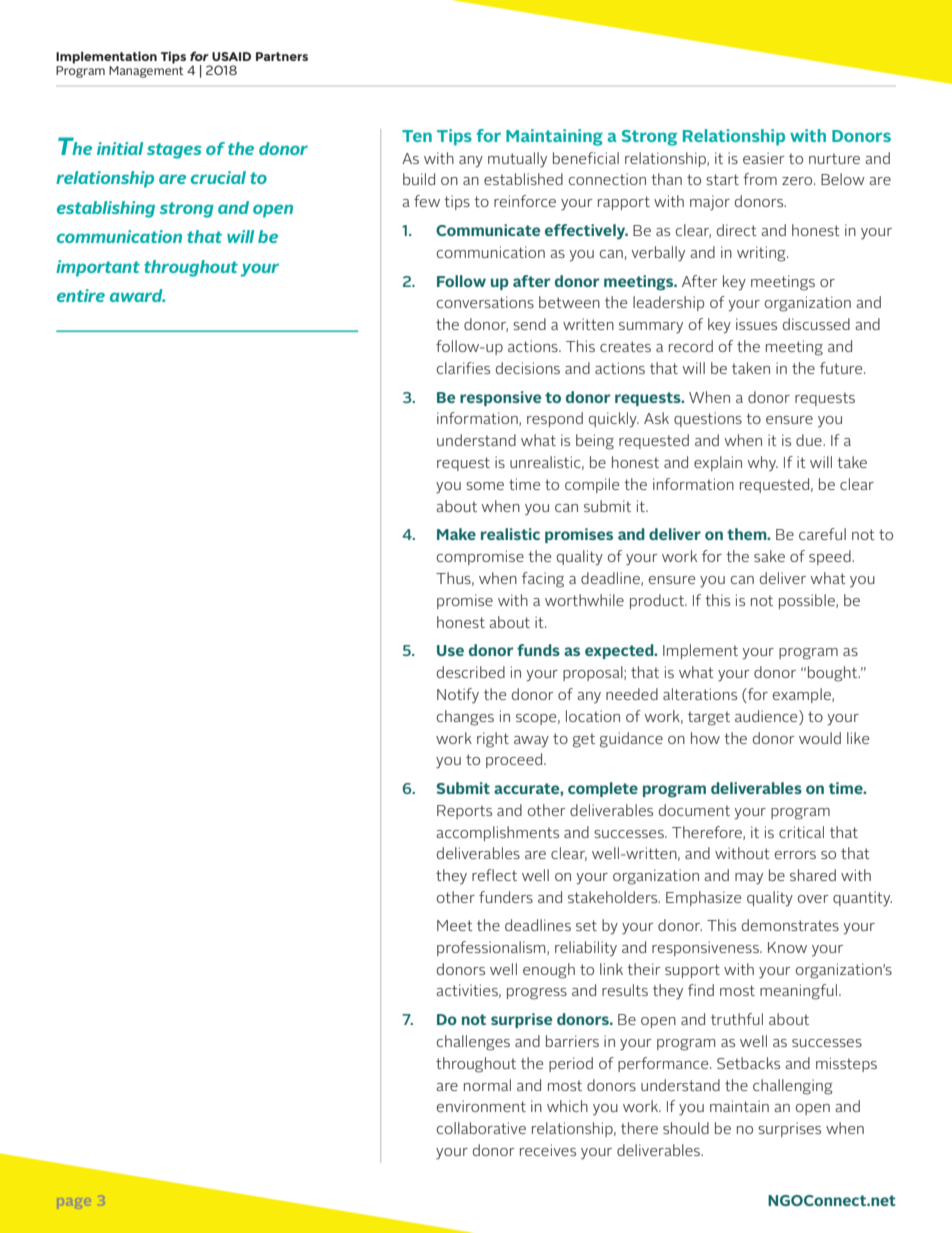  I want to click on some, so click(485, 486).
